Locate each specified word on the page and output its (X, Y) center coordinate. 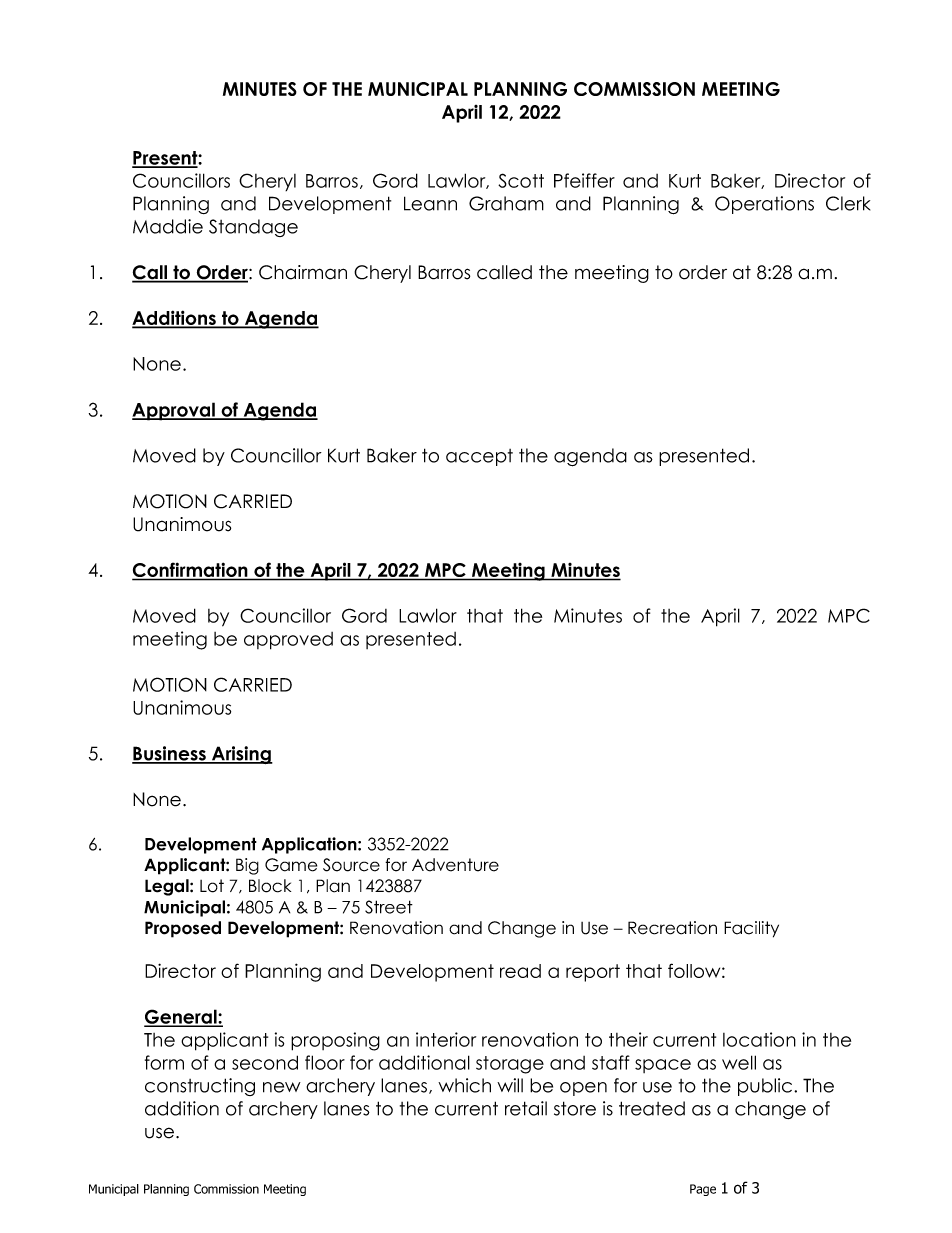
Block (270, 886)
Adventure (455, 865)
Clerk (848, 203)
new (282, 1087)
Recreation (672, 928)
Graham (506, 203)
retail (526, 1108)
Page (703, 1190)
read (520, 971)
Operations (764, 205)
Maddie (168, 226)
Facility (751, 929)
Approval (174, 411)
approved (288, 641)
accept (479, 457)
